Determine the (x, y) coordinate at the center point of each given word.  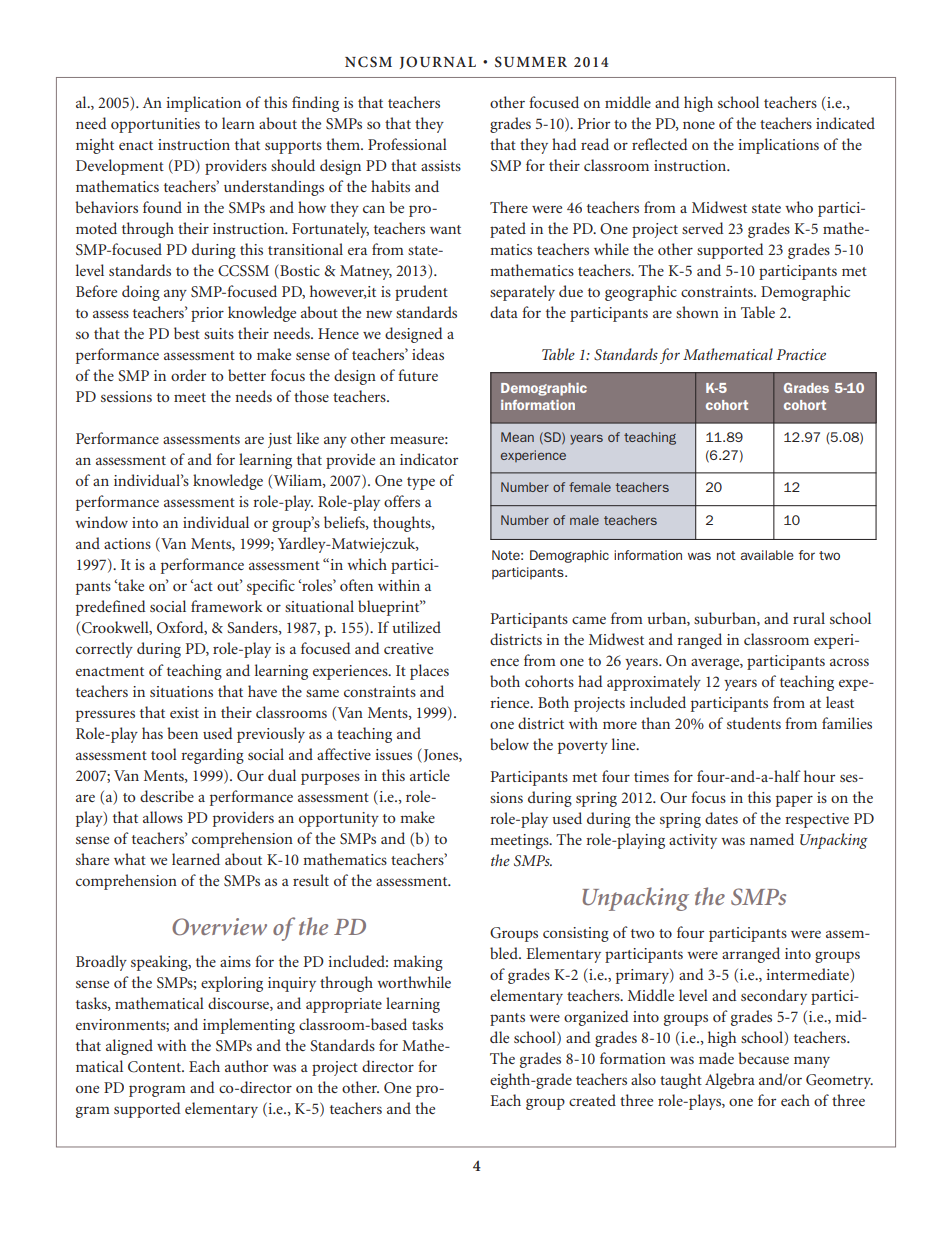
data (504, 312)
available (767, 555)
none (699, 125)
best (187, 333)
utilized (416, 627)
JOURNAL (438, 62)
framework (227, 606)
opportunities (155, 125)
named (772, 839)
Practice (801, 354)
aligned (129, 1047)
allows (163, 817)
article (430, 775)
